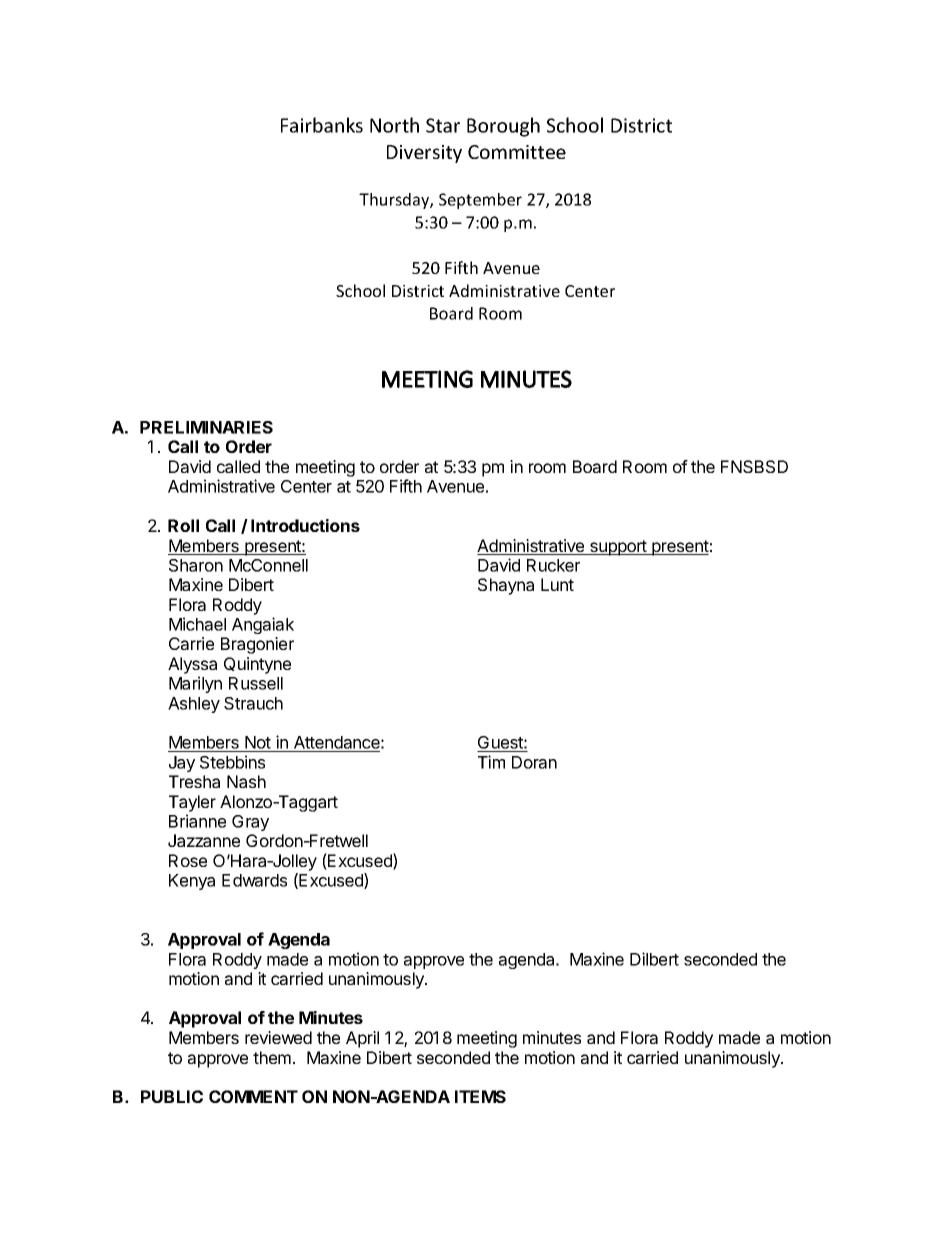 The image size is (952, 1233). I want to click on Shayna, so click(506, 586).
